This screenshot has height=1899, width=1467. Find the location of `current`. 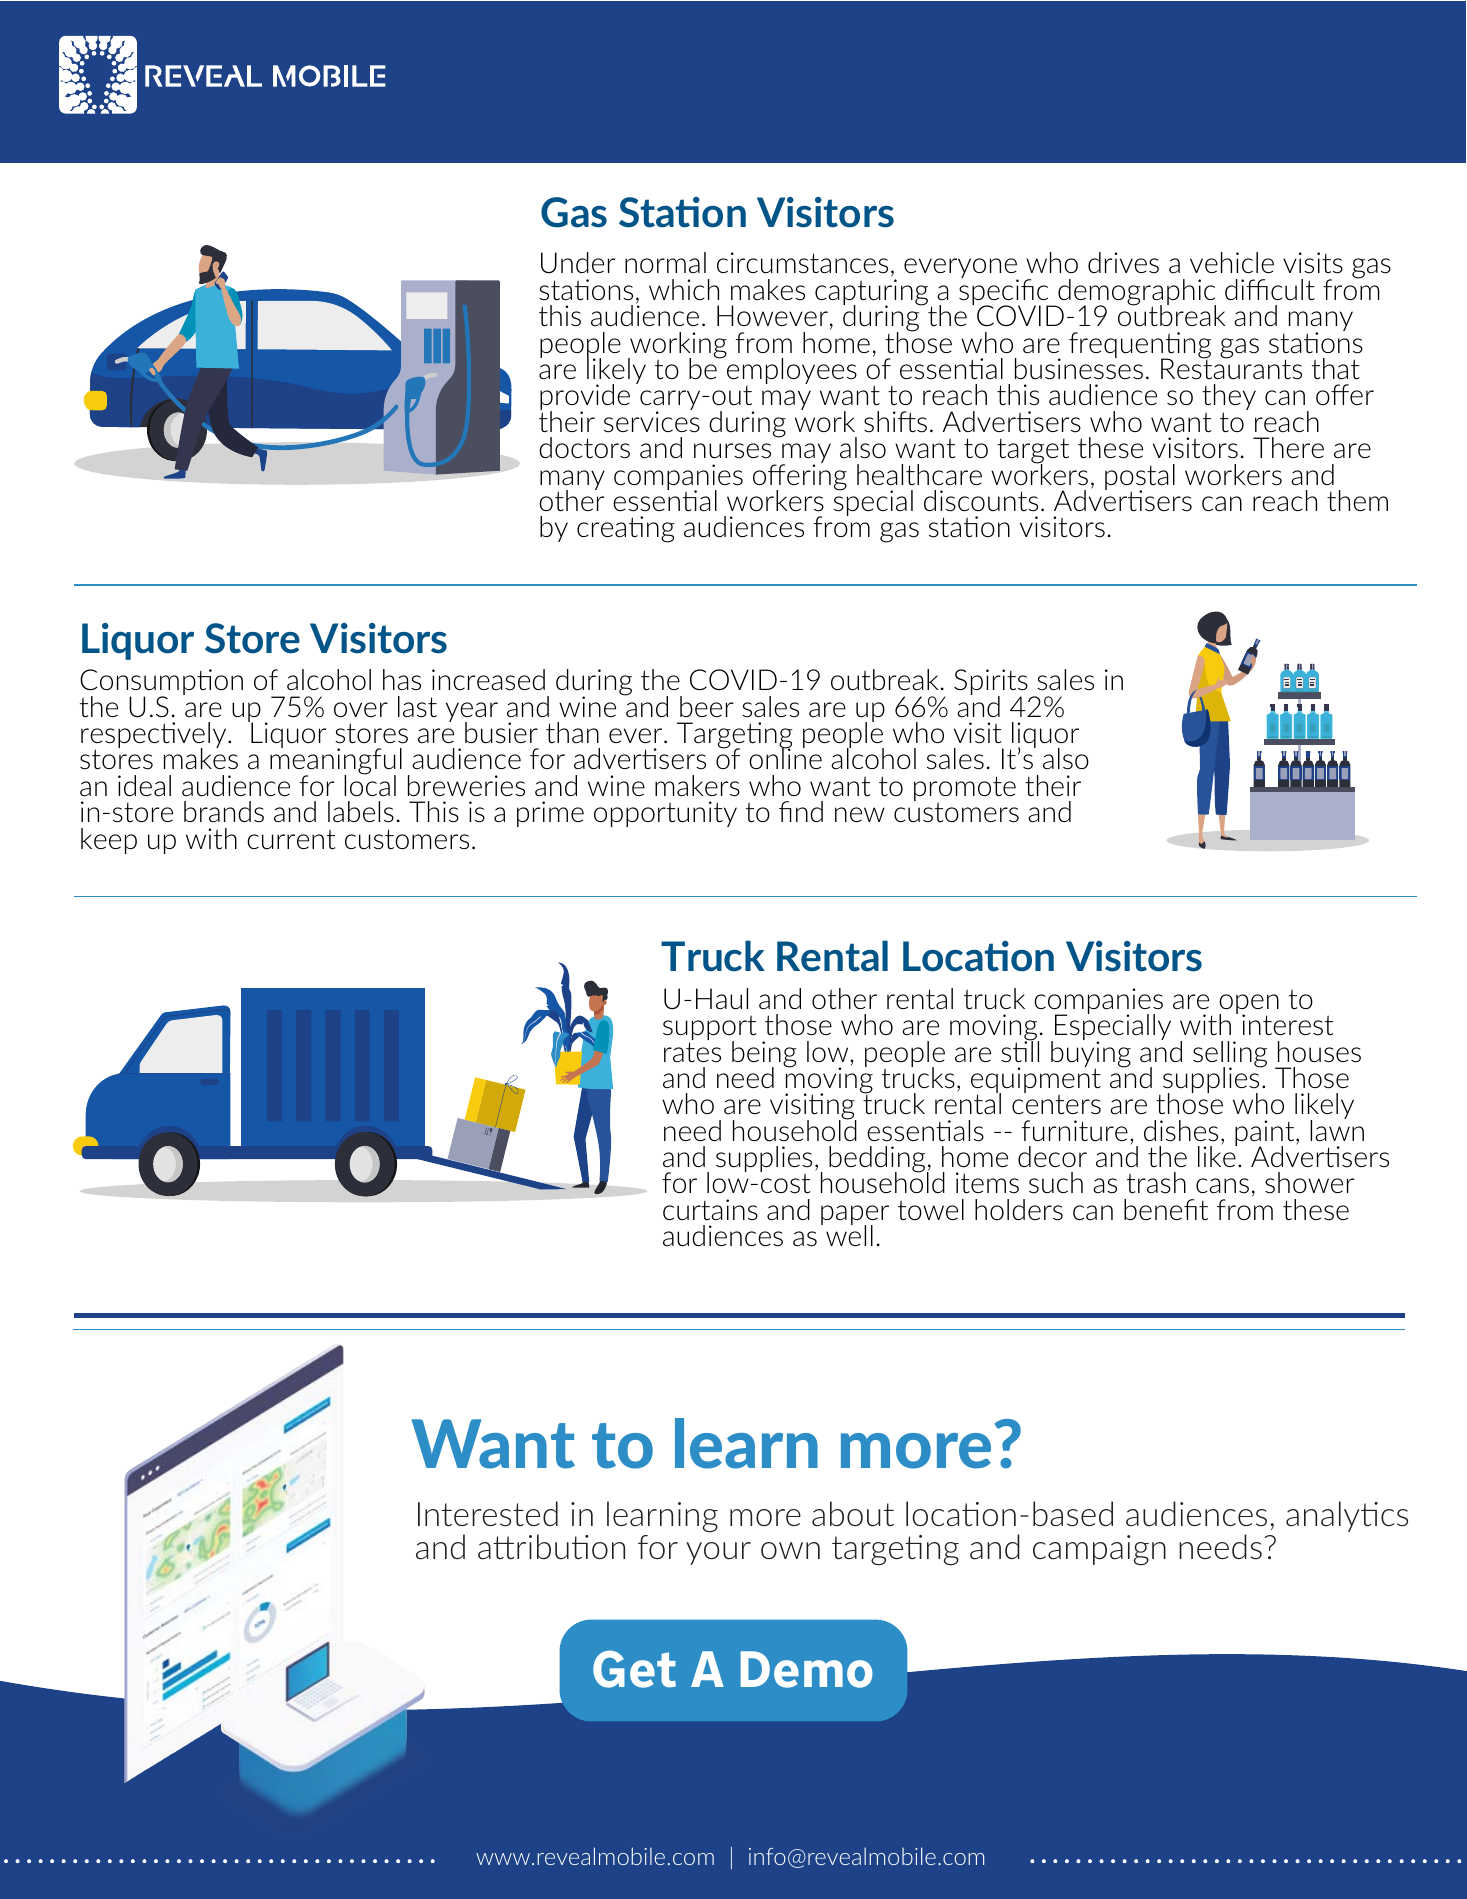

current is located at coordinates (291, 840).
